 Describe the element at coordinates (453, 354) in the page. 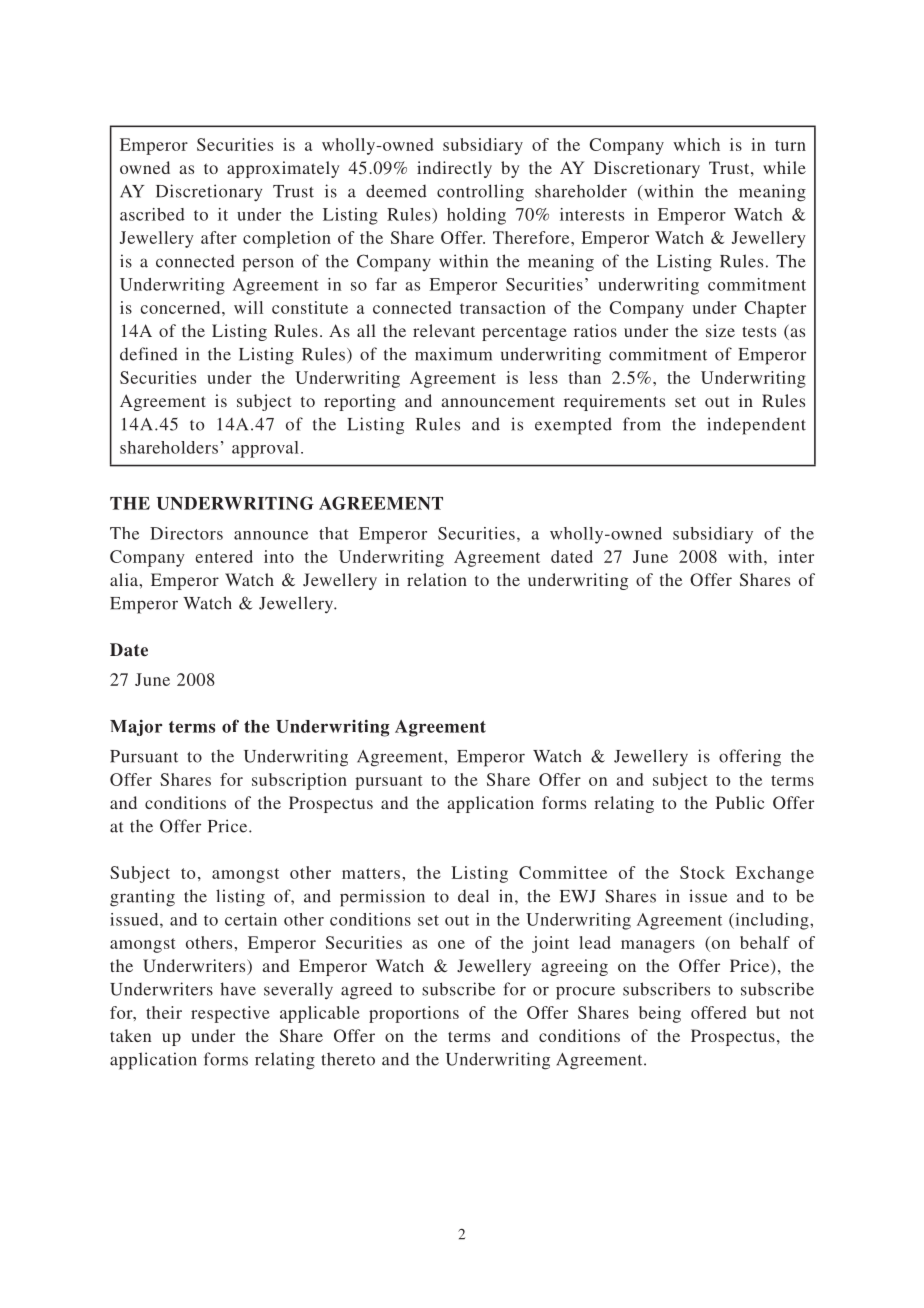

I see `maximum` at that location.
